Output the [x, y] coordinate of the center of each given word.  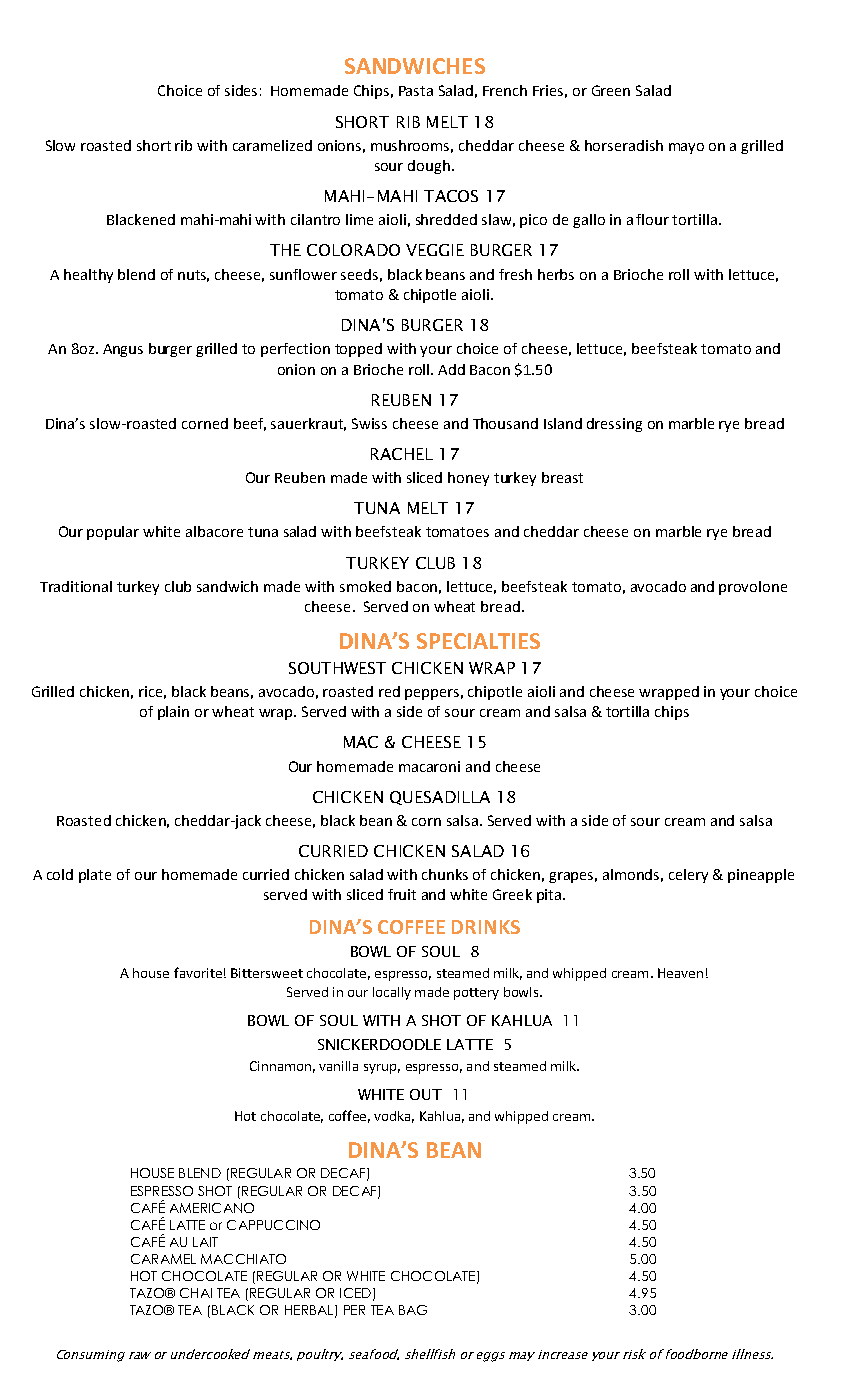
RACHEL [402, 454]
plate [95, 876]
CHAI [196, 1293]
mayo [686, 148]
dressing [614, 425]
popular [113, 533]
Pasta [416, 91]
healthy [88, 276]
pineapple [761, 876]
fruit [402, 894]
